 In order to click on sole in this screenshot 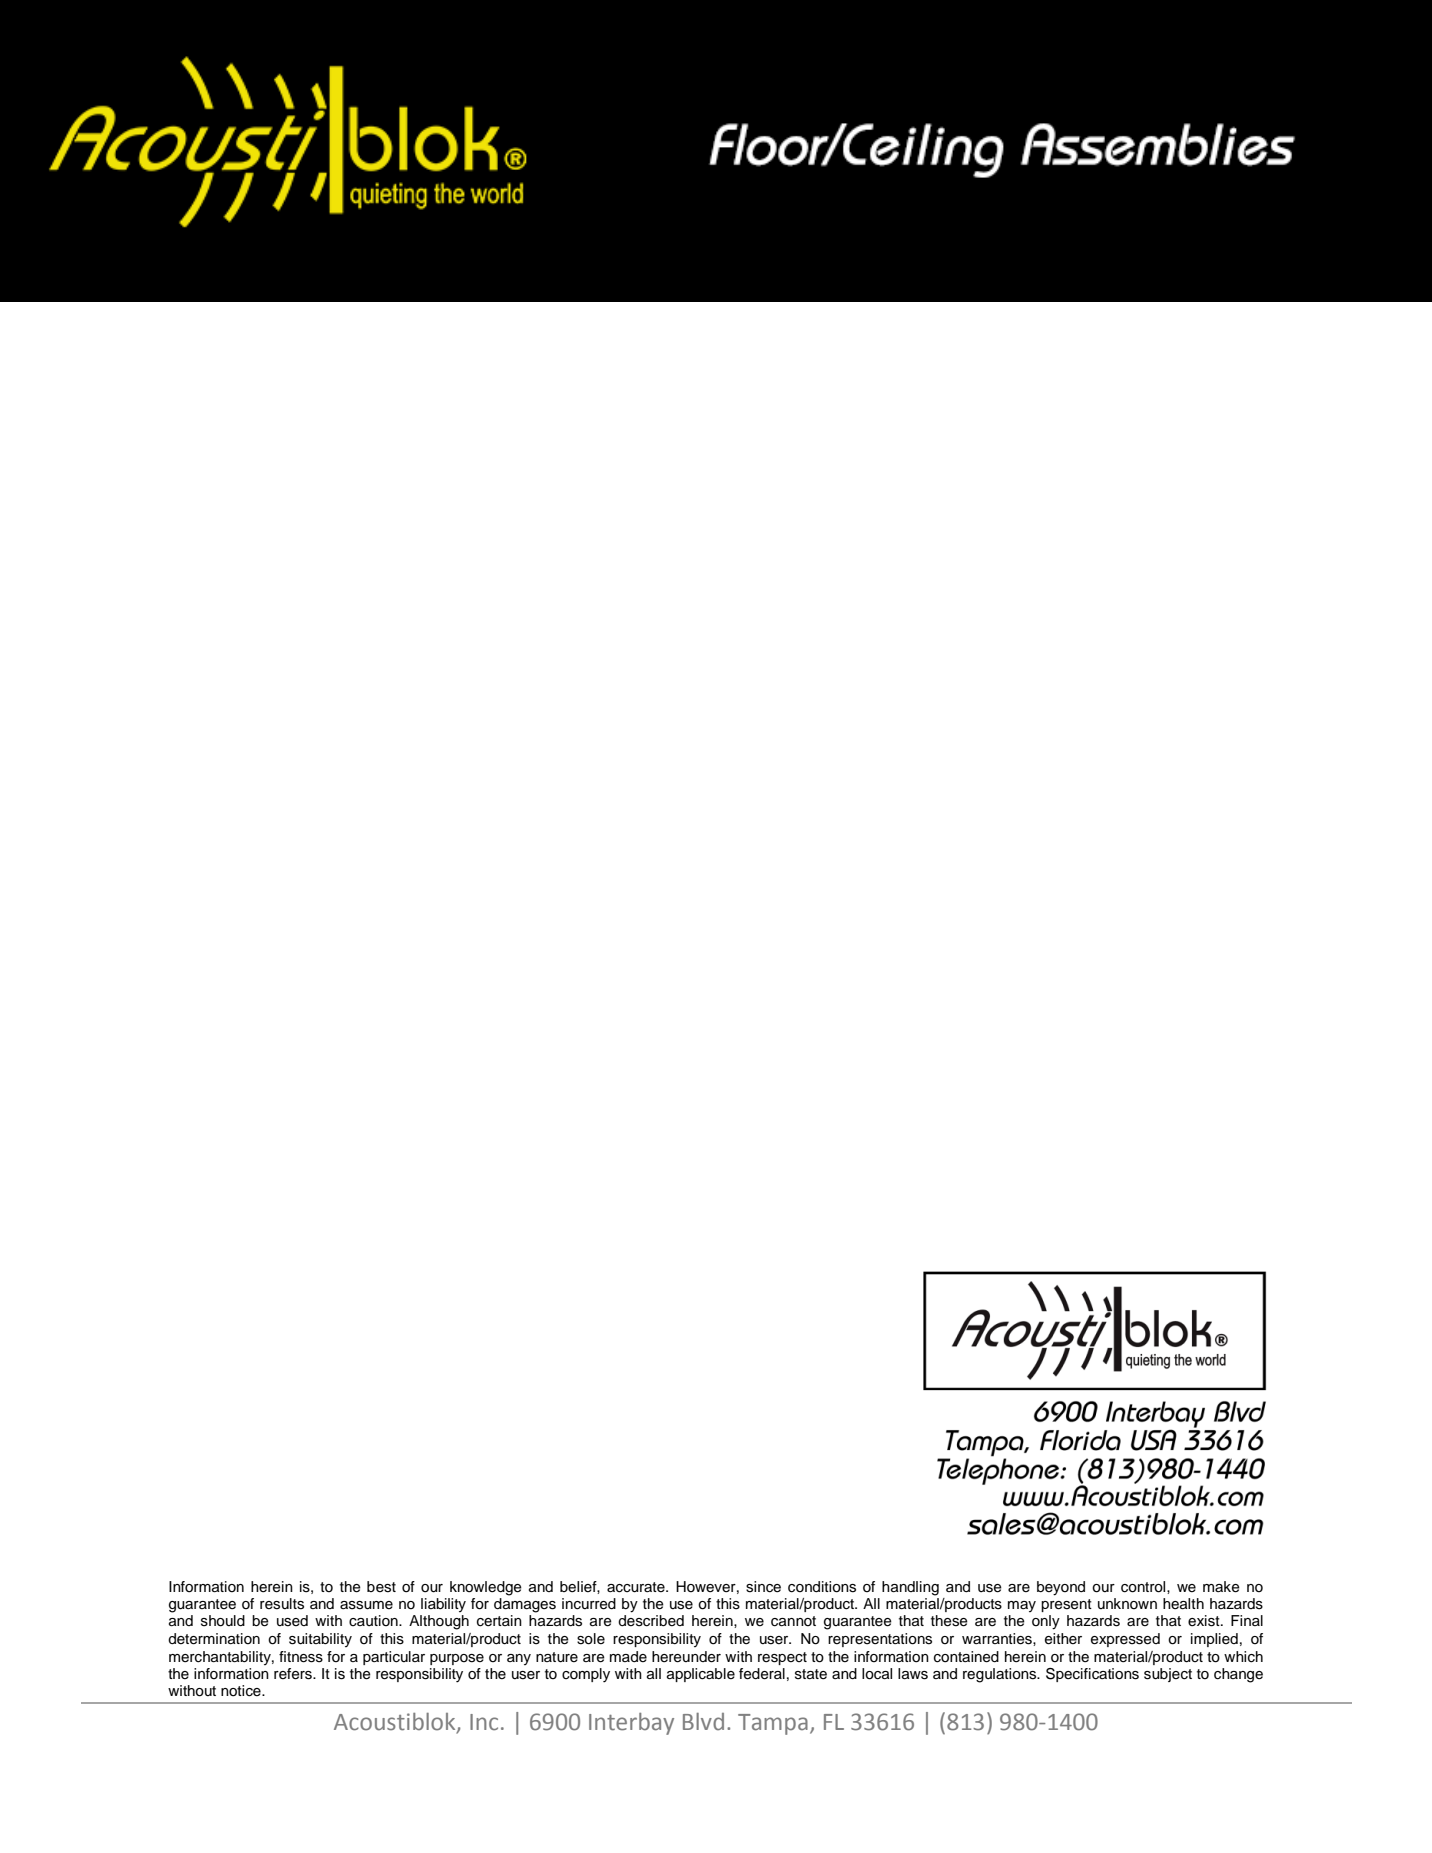, I will do `click(591, 1639)`.
